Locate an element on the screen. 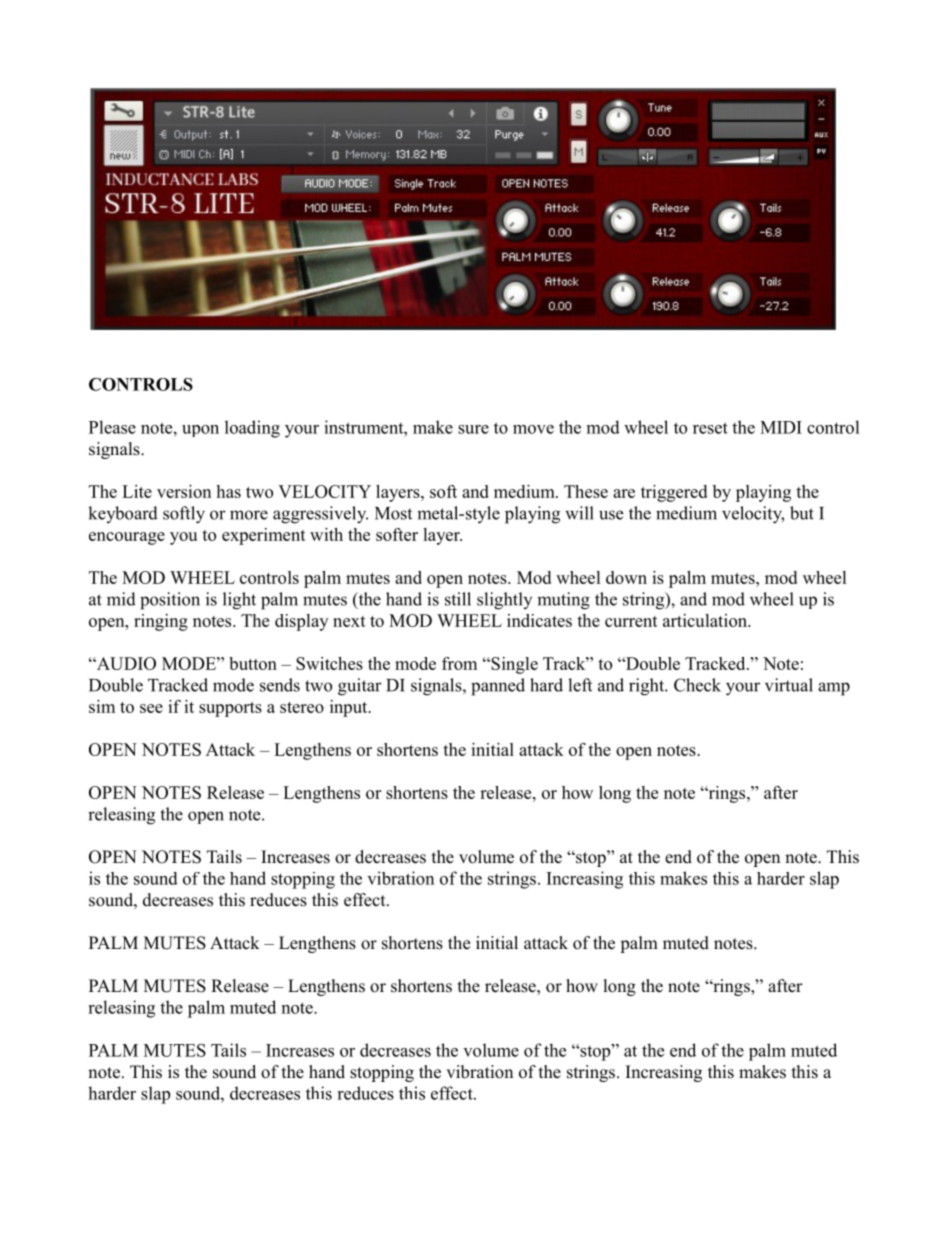 This screenshot has height=1233, width=952. still is located at coordinates (458, 599).
